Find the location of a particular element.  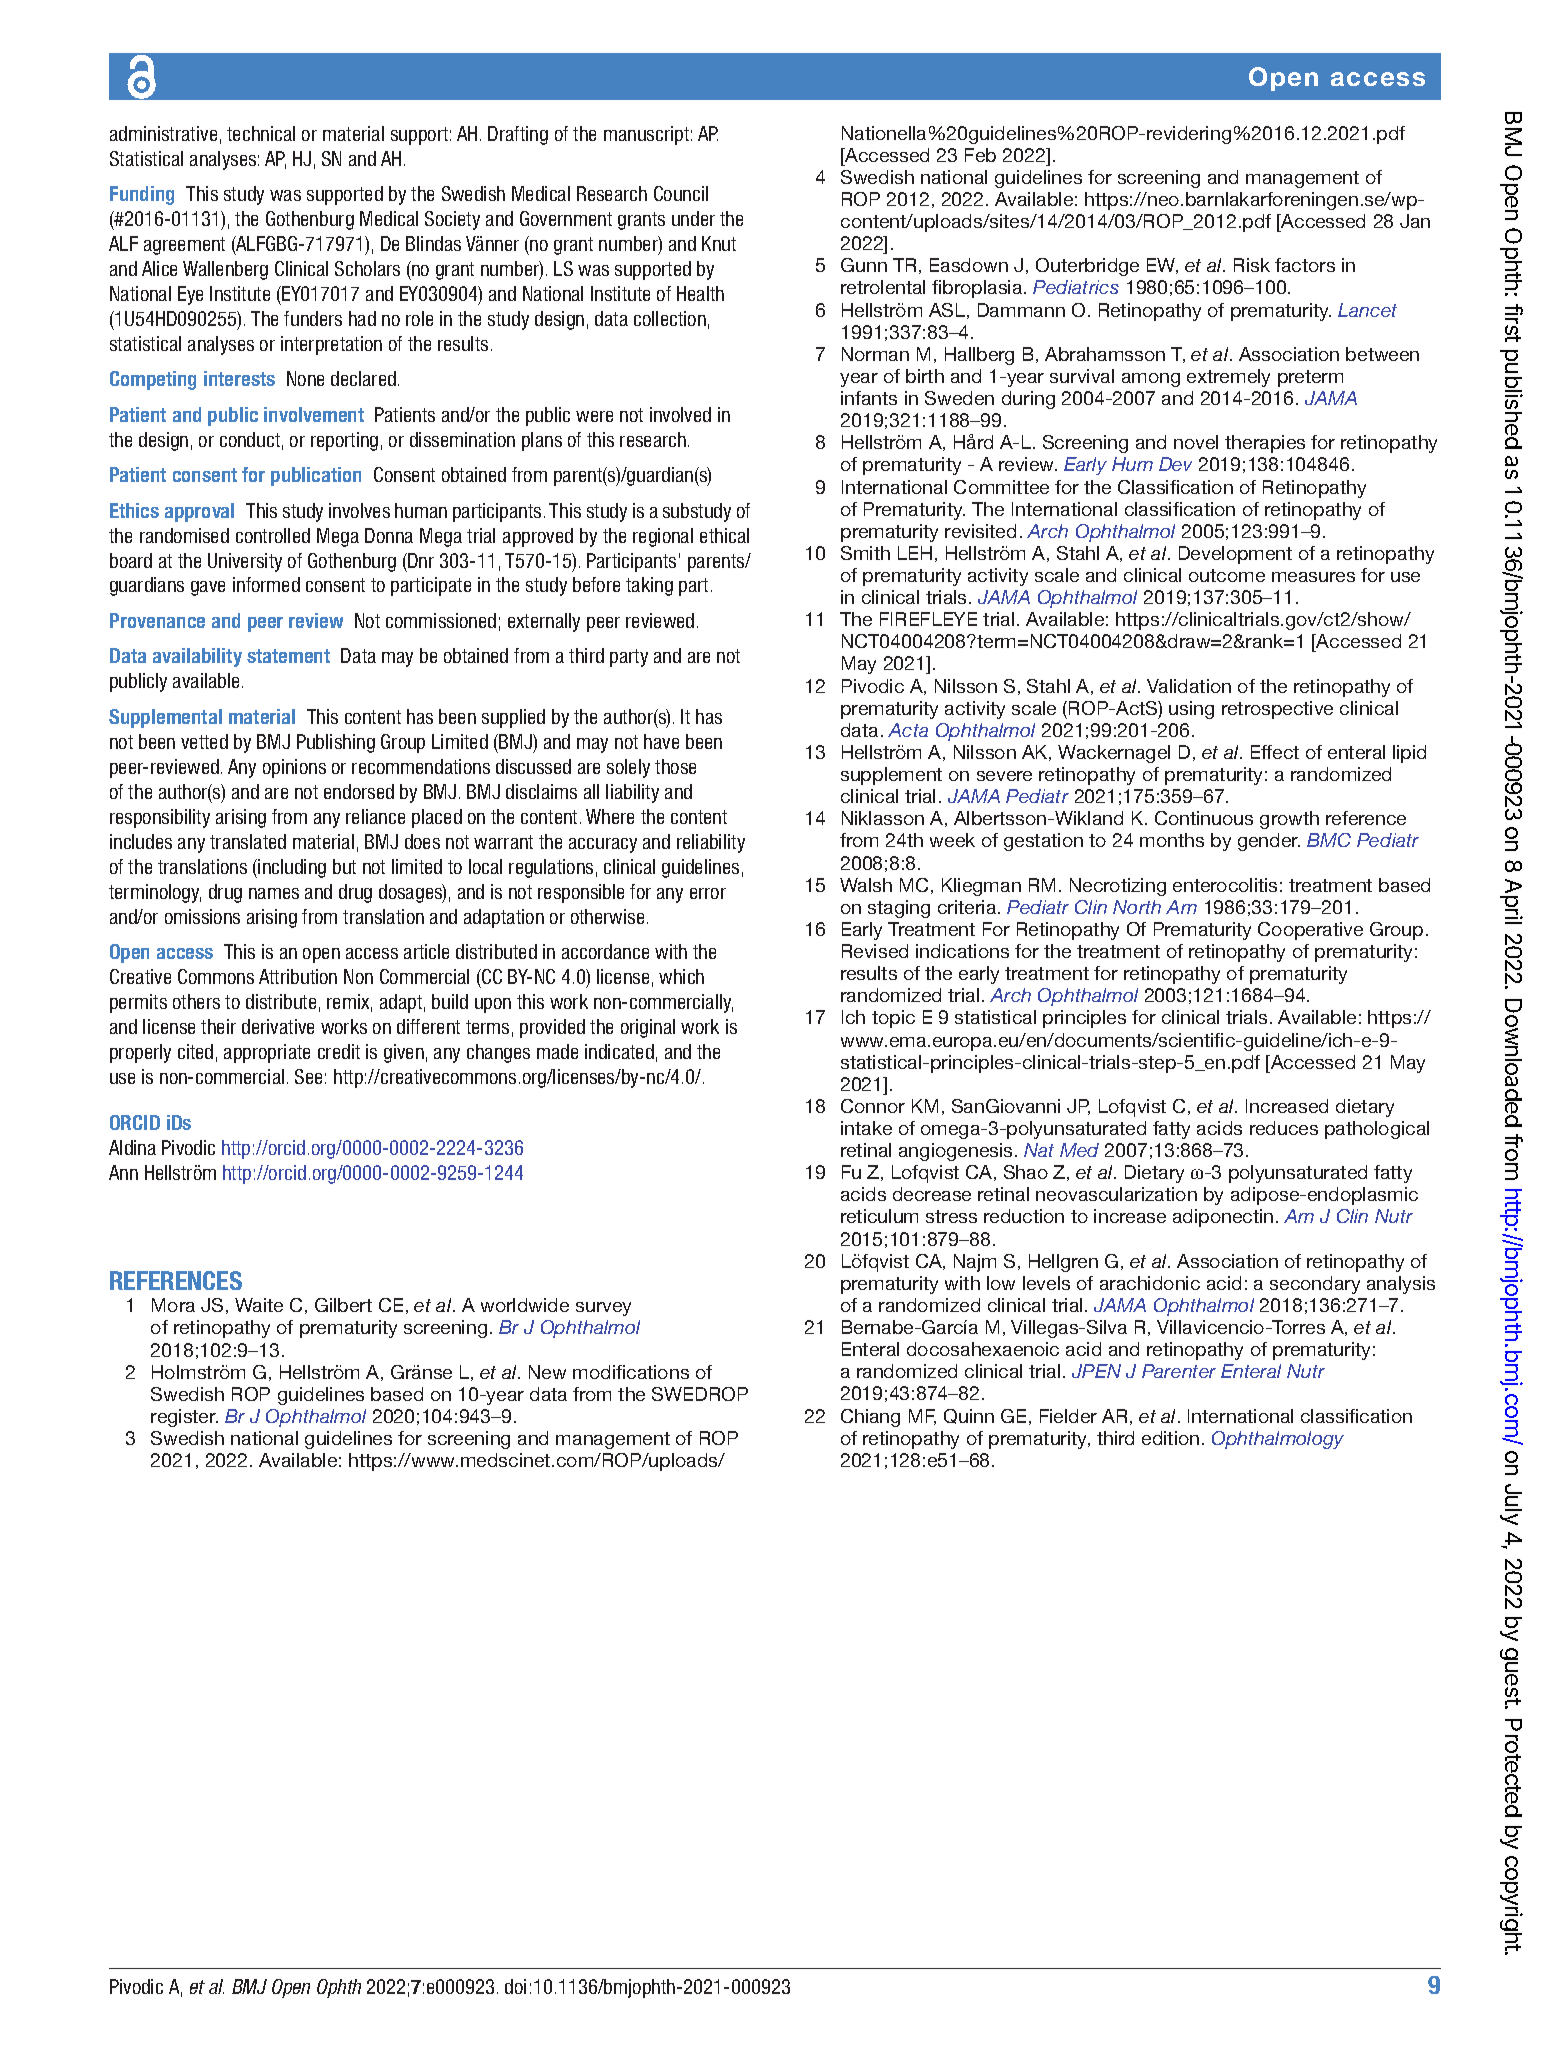

Chiang is located at coordinates (870, 1418).
